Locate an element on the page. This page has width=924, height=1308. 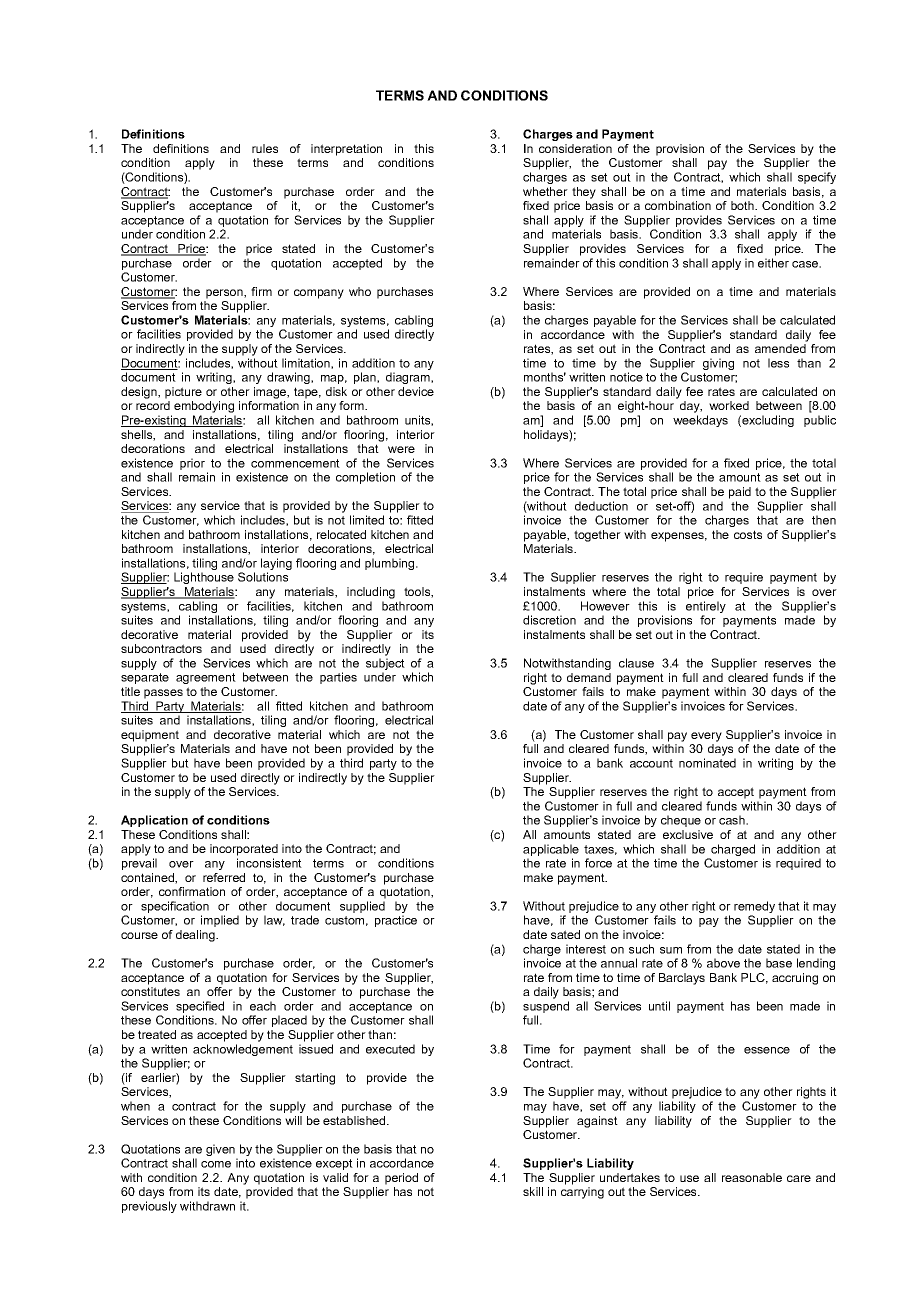
applicable is located at coordinates (551, 850).
